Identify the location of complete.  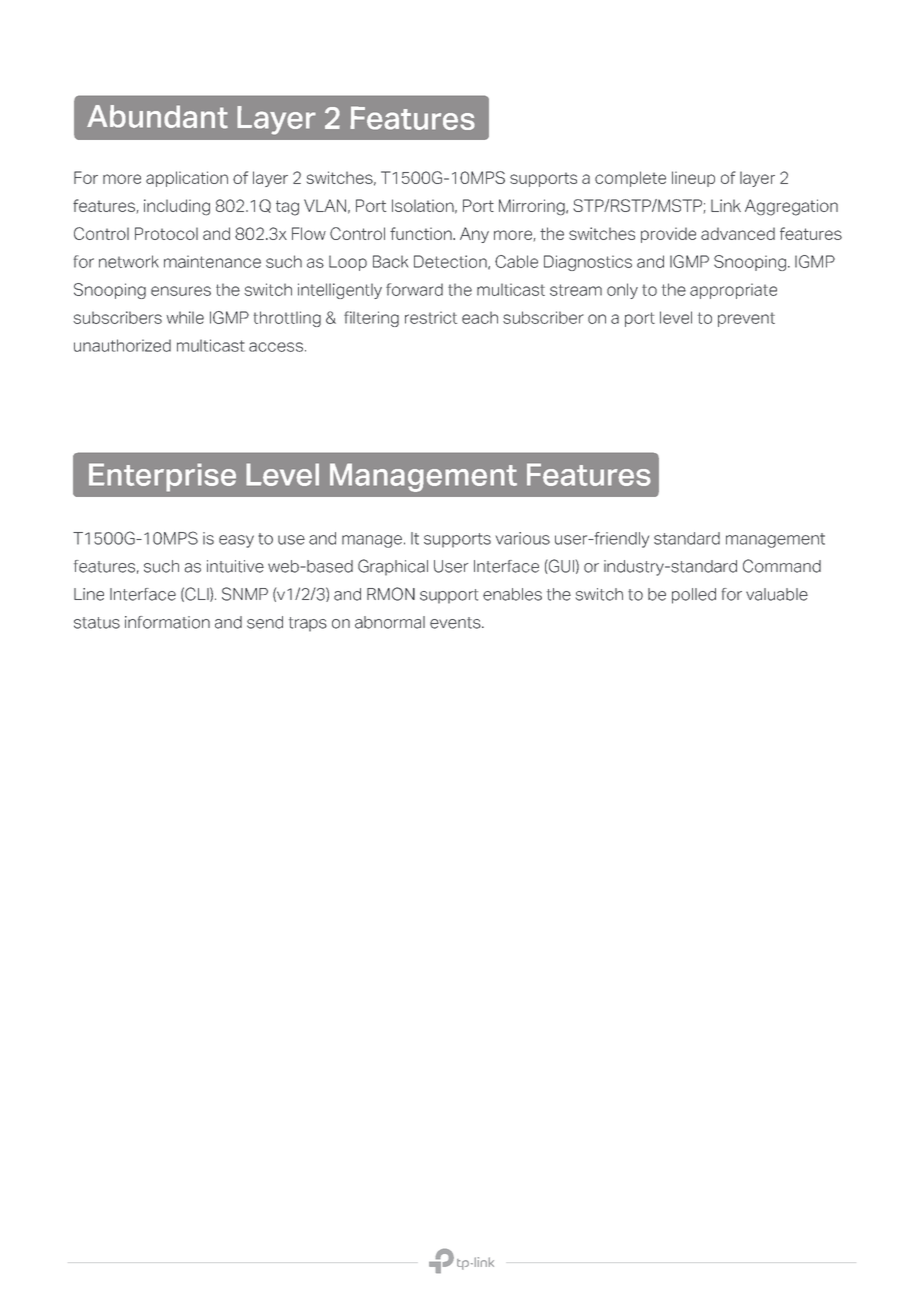
(630, 179).
